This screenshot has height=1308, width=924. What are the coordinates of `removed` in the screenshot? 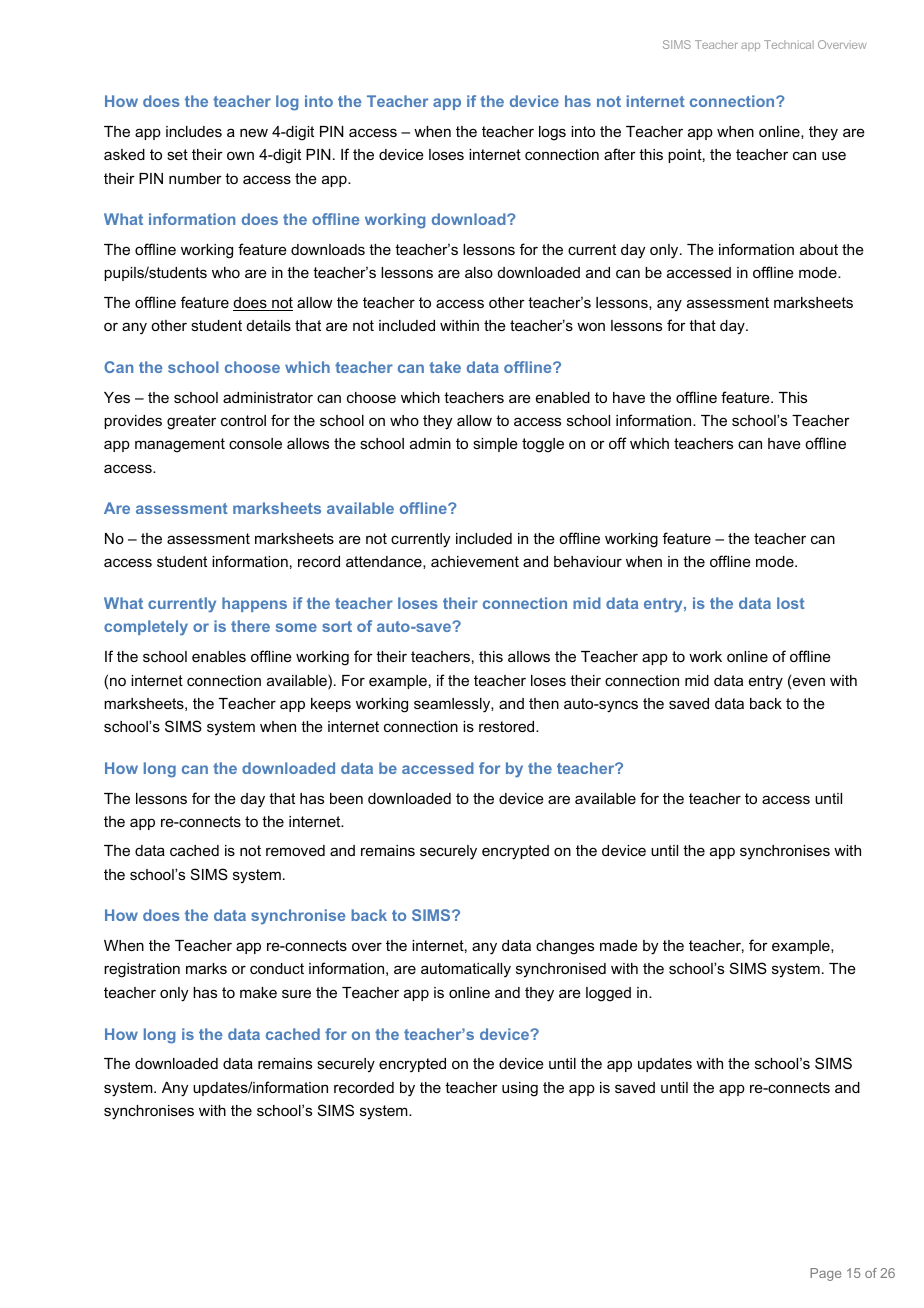 It's located at (295, 850).
